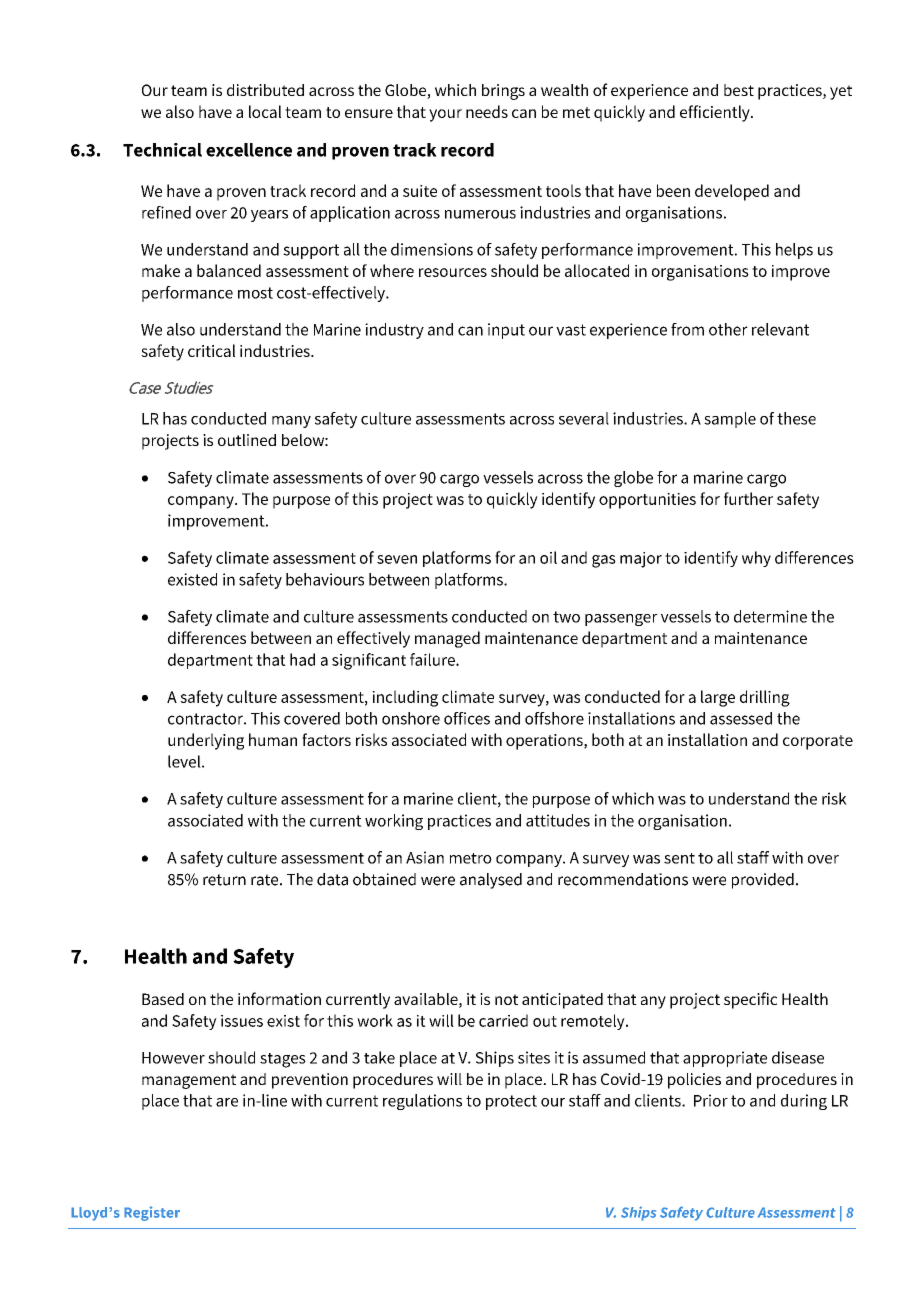 This screenshot has width=924, height=1308. I want to click on Register, so click(152, 1213).
